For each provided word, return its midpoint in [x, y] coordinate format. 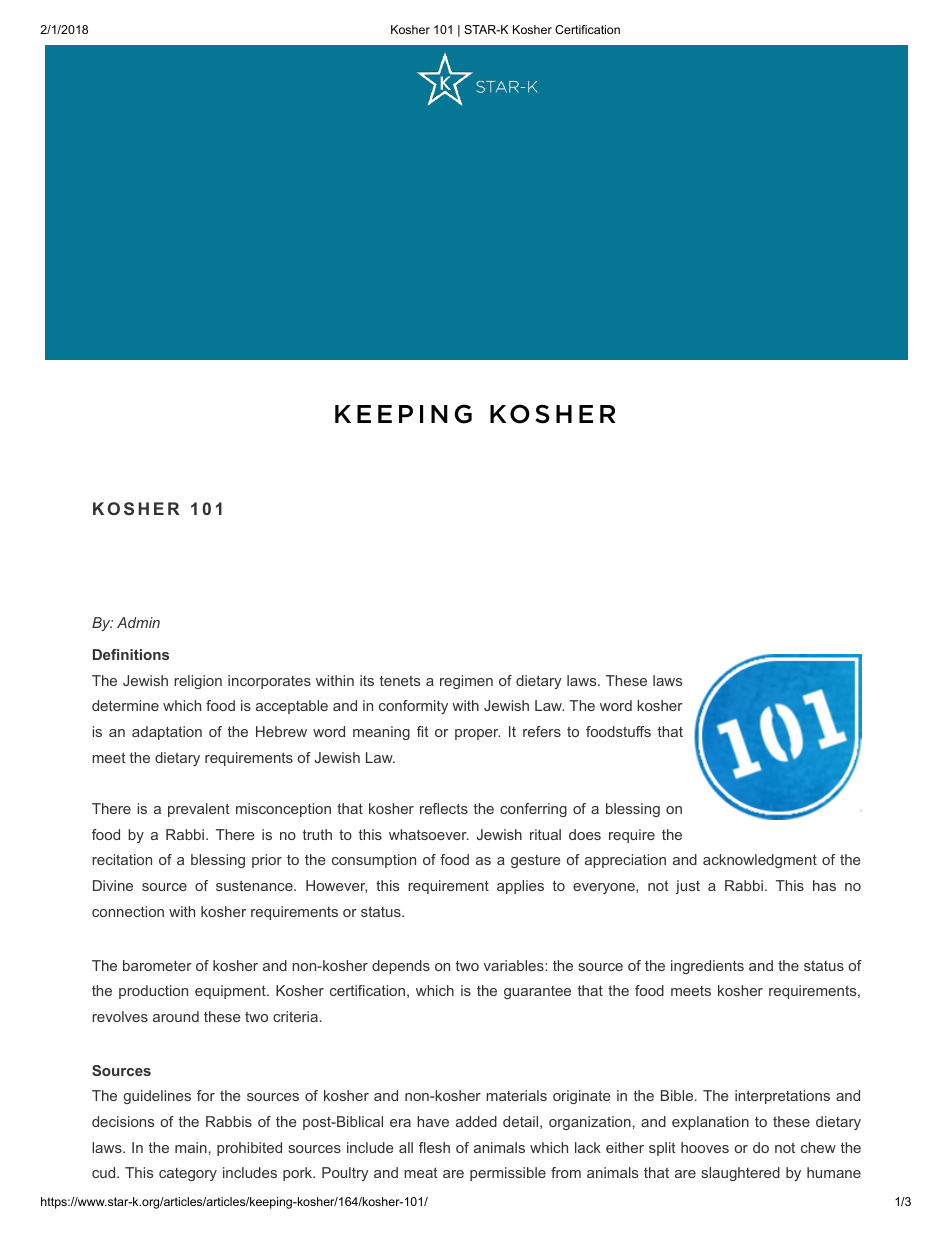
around [176, 1016]
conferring [533, 810]
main [191, 1147]
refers [542, 731]
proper [477, 734]
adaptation [167, 733]
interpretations [782, 1097]
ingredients [707, 967]
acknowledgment [760, 861]
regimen [466, 682]
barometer [157, 965]
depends [401, 967]
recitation [122, 859]
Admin [138, 622]
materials [516, 1095]
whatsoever [429, 834]
